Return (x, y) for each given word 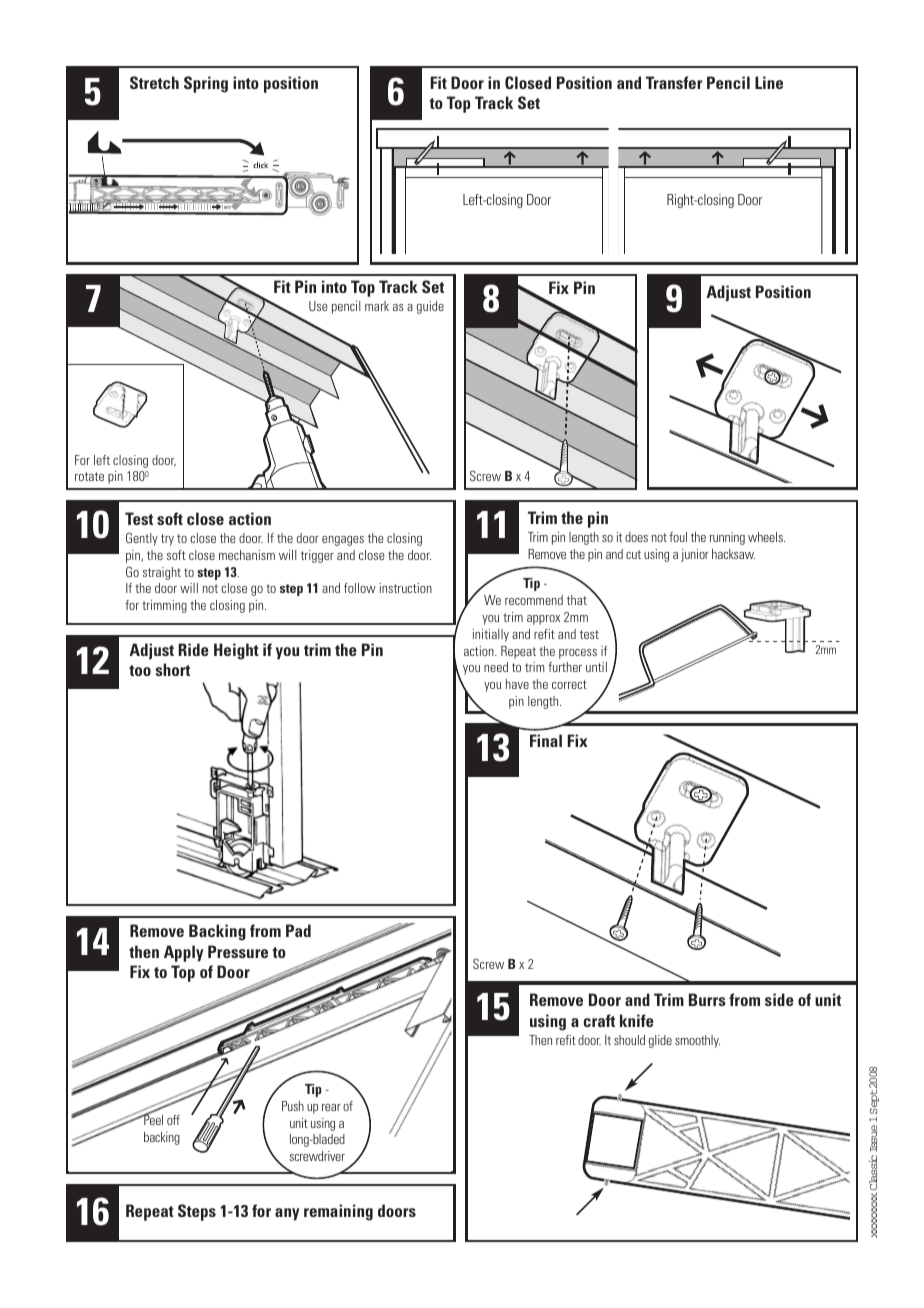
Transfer (674, 82)
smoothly (697, 1041)
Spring (206, 84)
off (173, 1120)
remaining (338, 1212)
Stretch (154, 82)
